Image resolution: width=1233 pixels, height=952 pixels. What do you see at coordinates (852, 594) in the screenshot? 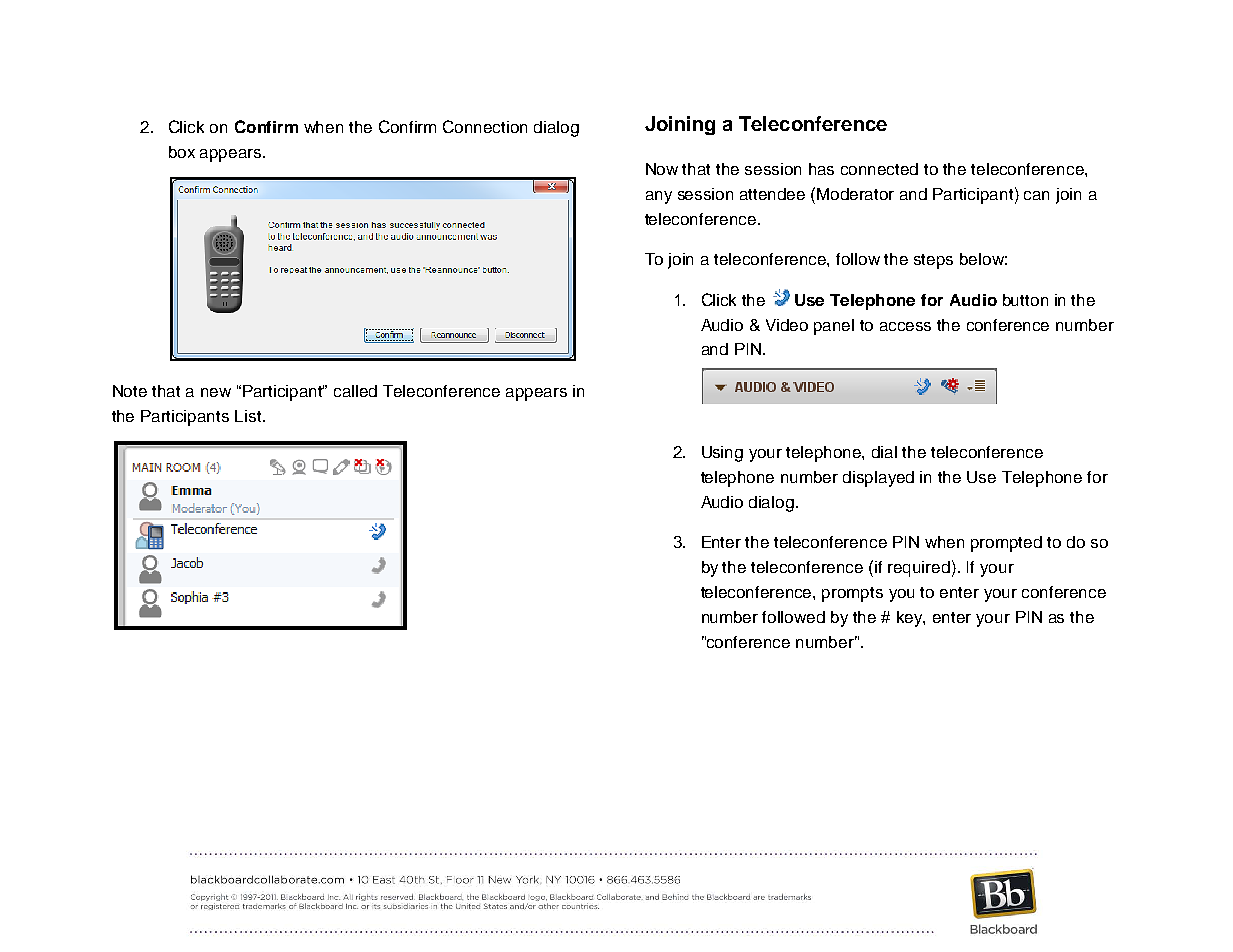
I see `prompts` at bounding box center [852, 594].
